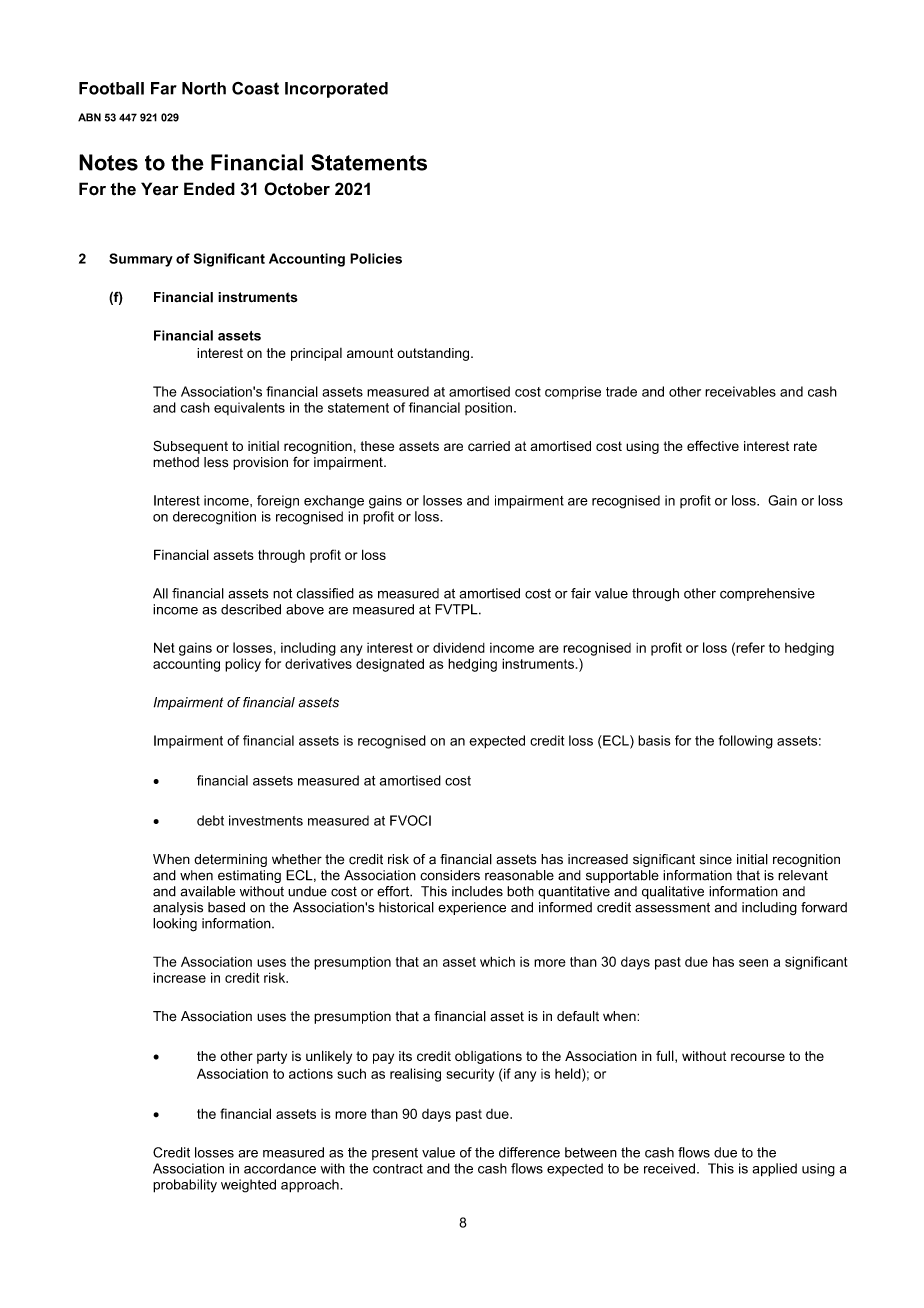 The width and height of the document is (924, 1308). What do you see at coordinates (713, 446) in the document?
I see `effective` at bounding box center [713, 446].
